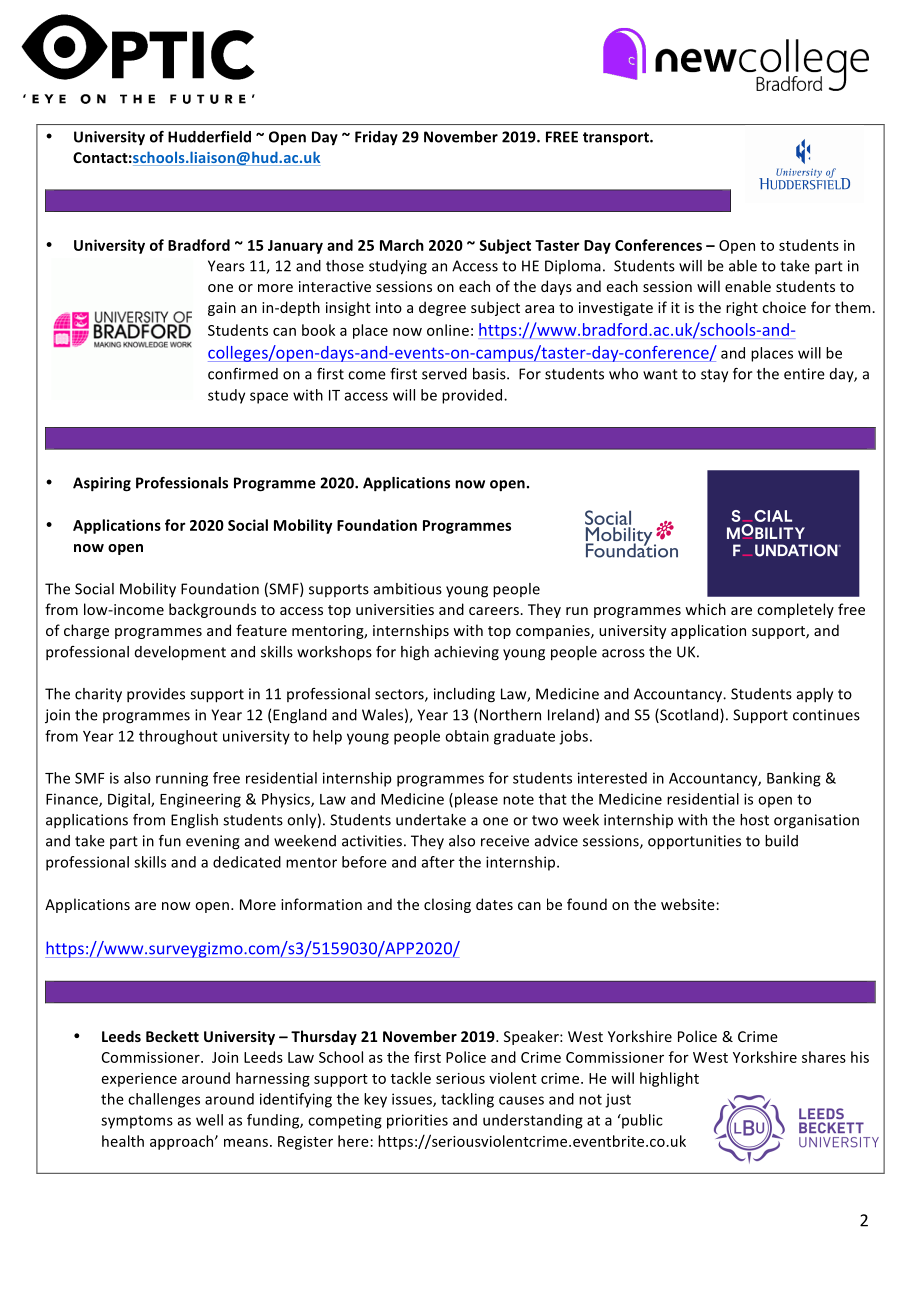 The image size is (924, 1308). I want to click on provided, so click(473, 396).
